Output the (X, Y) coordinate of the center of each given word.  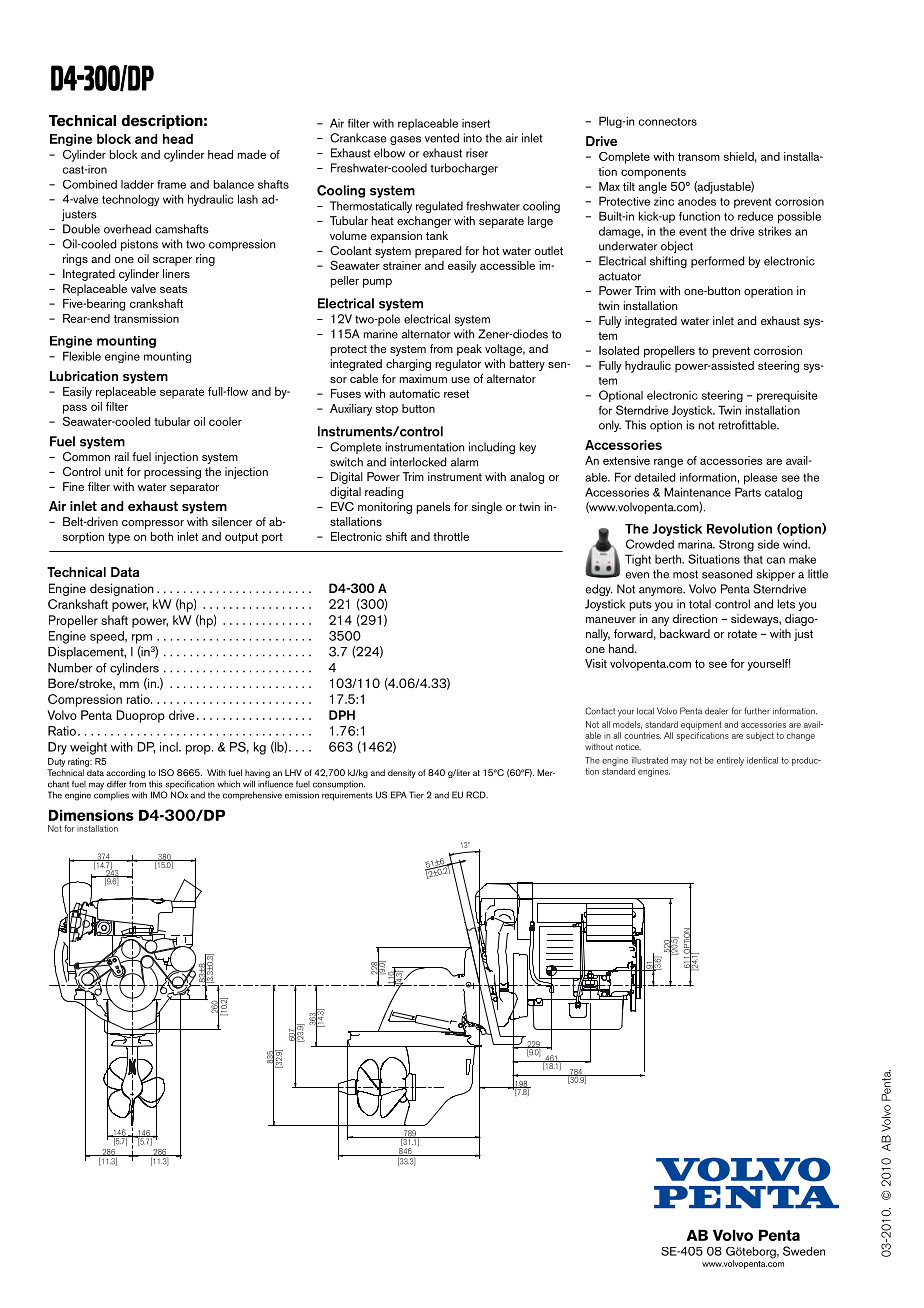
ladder (137, 184)
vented (442, 138)
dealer (716, 711)
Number (70, 668)
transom (699, 157)
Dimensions (91, 815)
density (402, 773)
